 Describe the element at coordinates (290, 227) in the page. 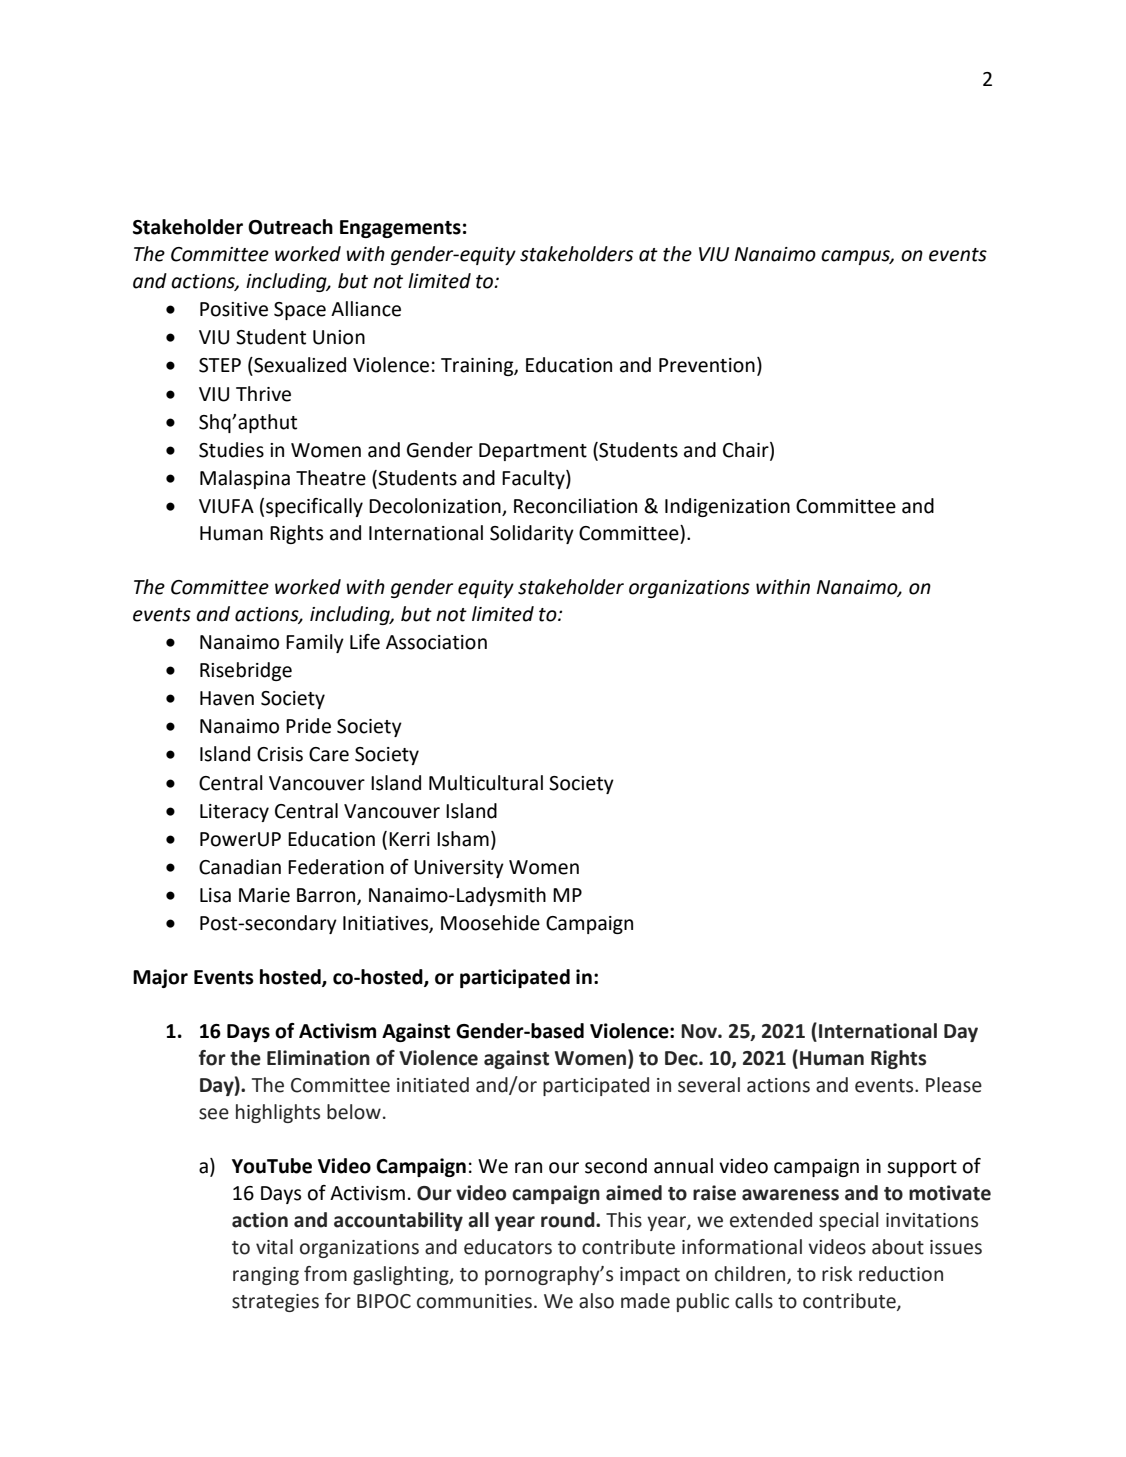

I see `Outreach` at that location.
